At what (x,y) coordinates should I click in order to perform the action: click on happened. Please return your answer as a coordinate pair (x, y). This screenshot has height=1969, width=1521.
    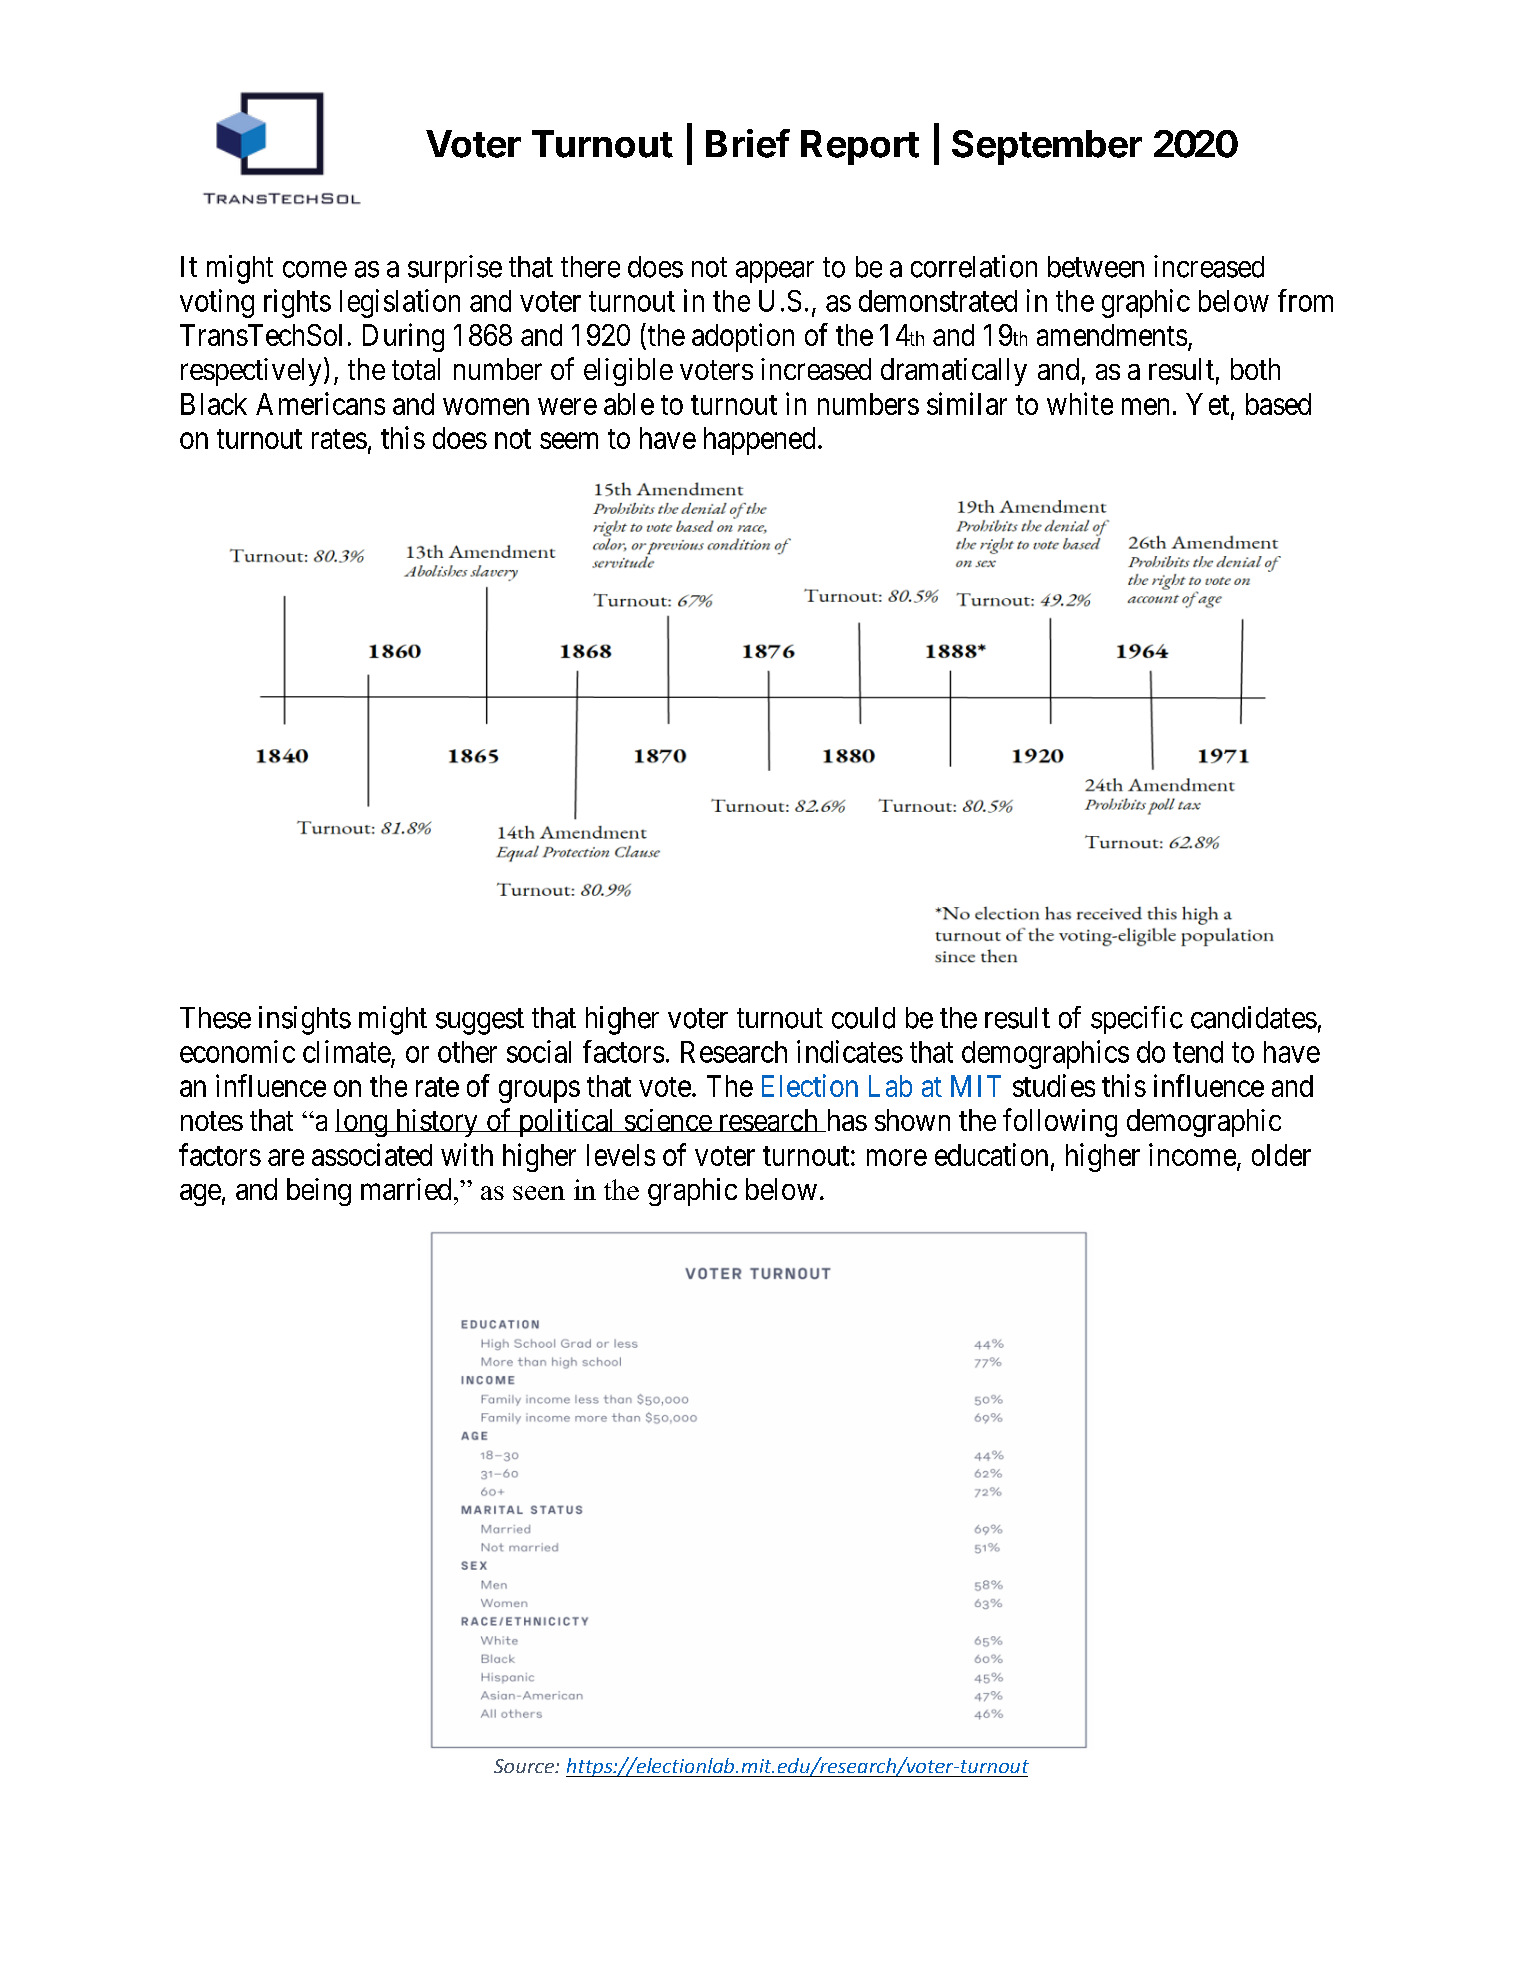
    Looking at the image, I should click on (759, 441).
